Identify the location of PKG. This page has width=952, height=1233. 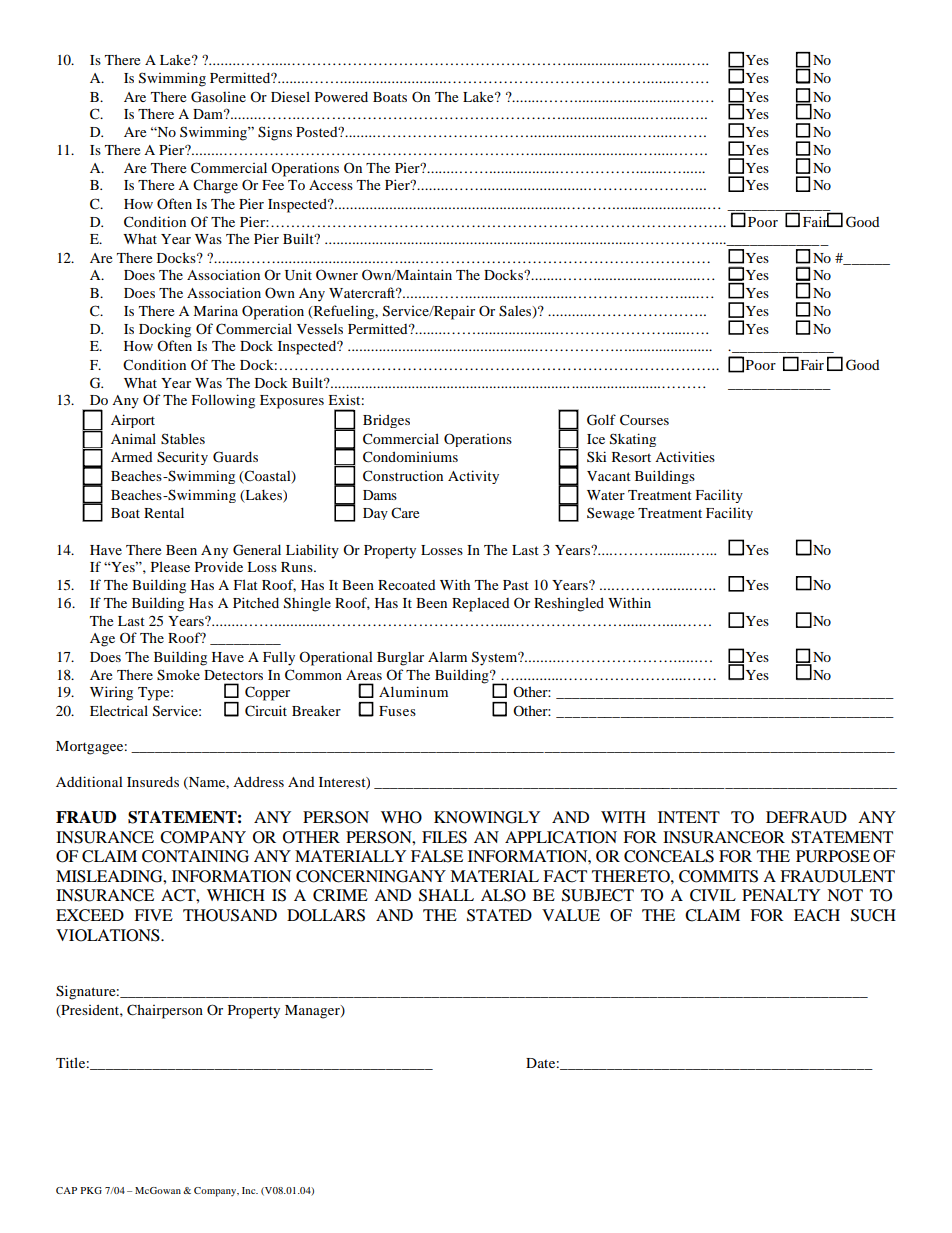
(91, 1190).
